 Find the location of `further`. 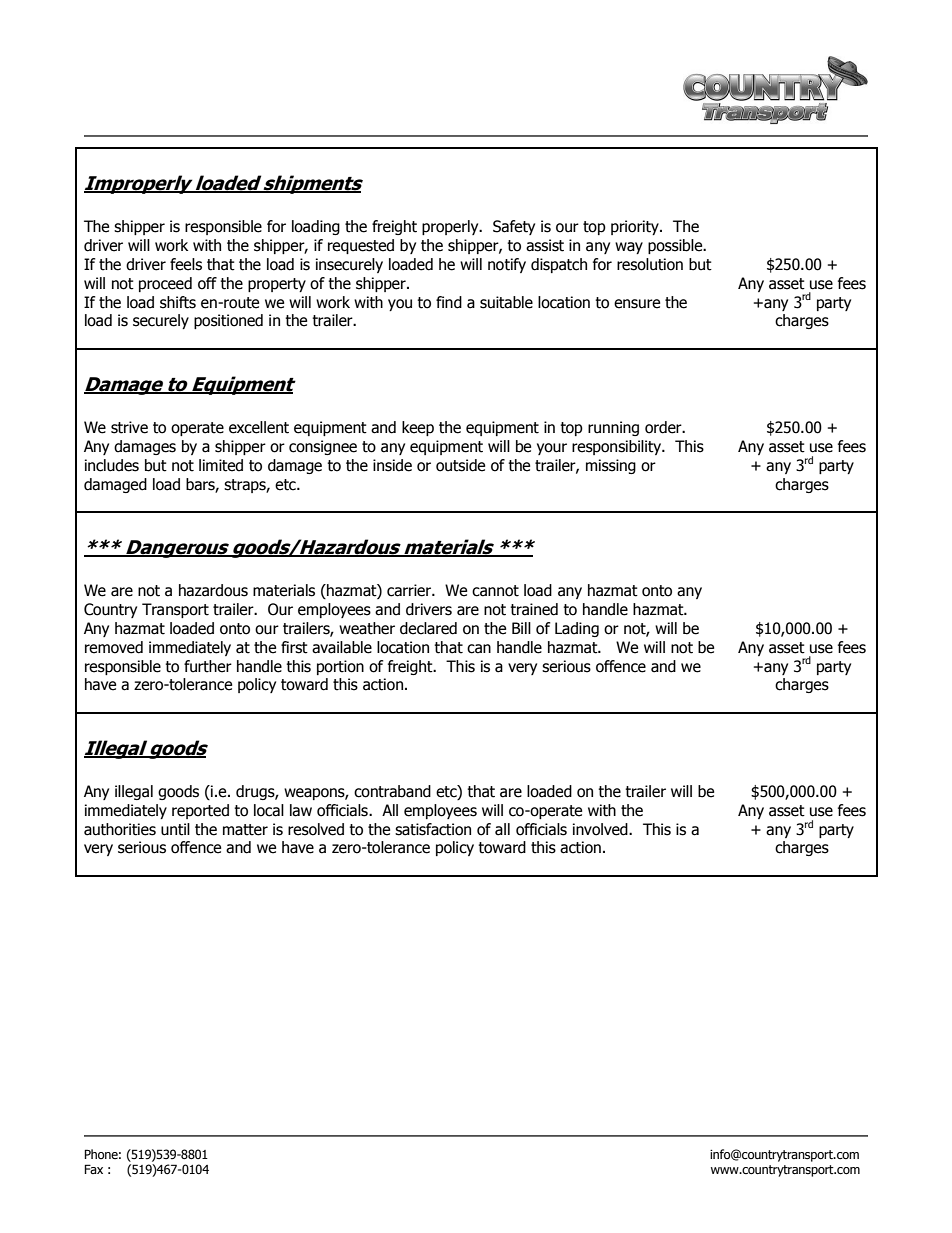

further is located at coordinates (208, 666).
